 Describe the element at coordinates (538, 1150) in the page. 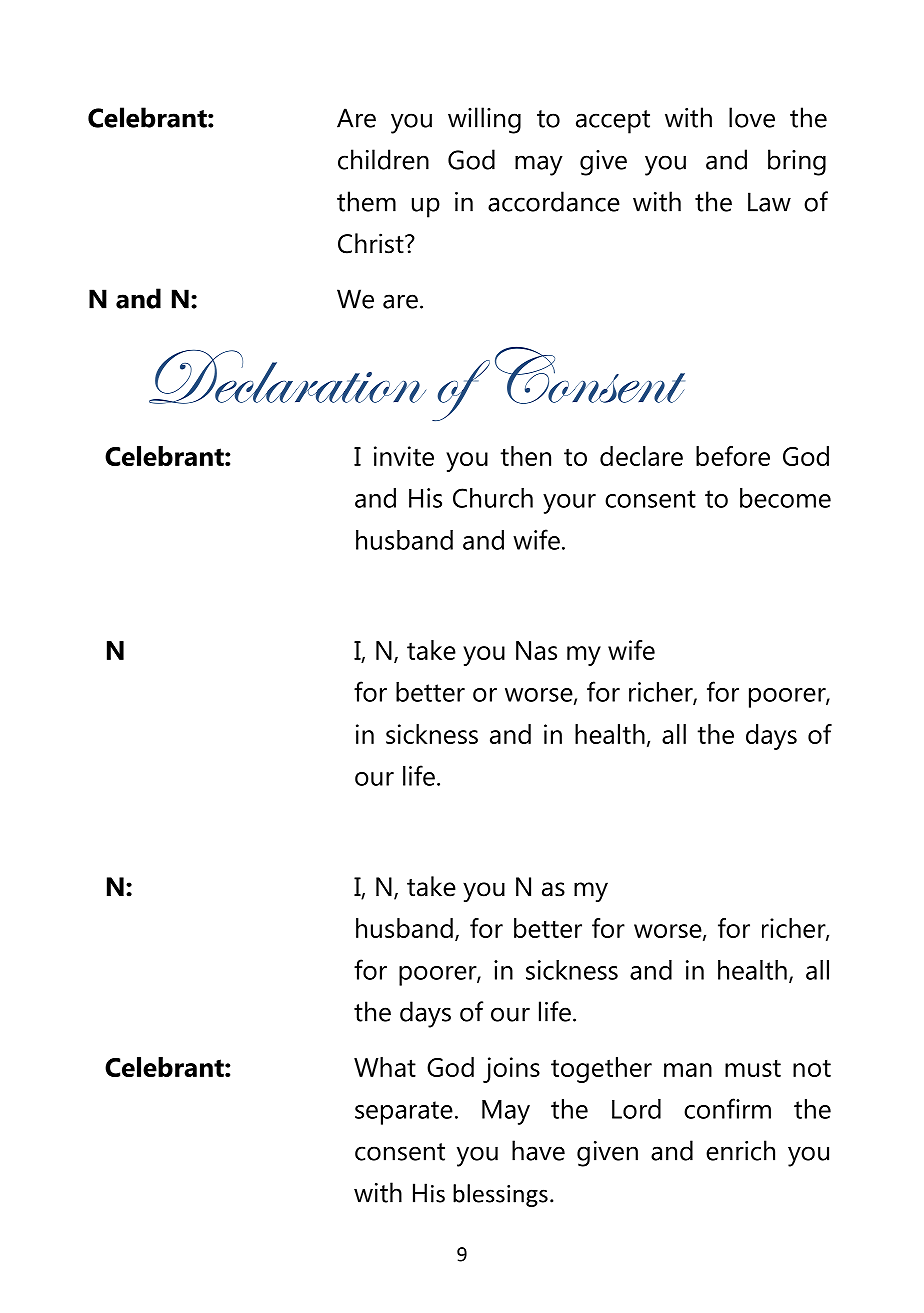

I see `have` at that location.
